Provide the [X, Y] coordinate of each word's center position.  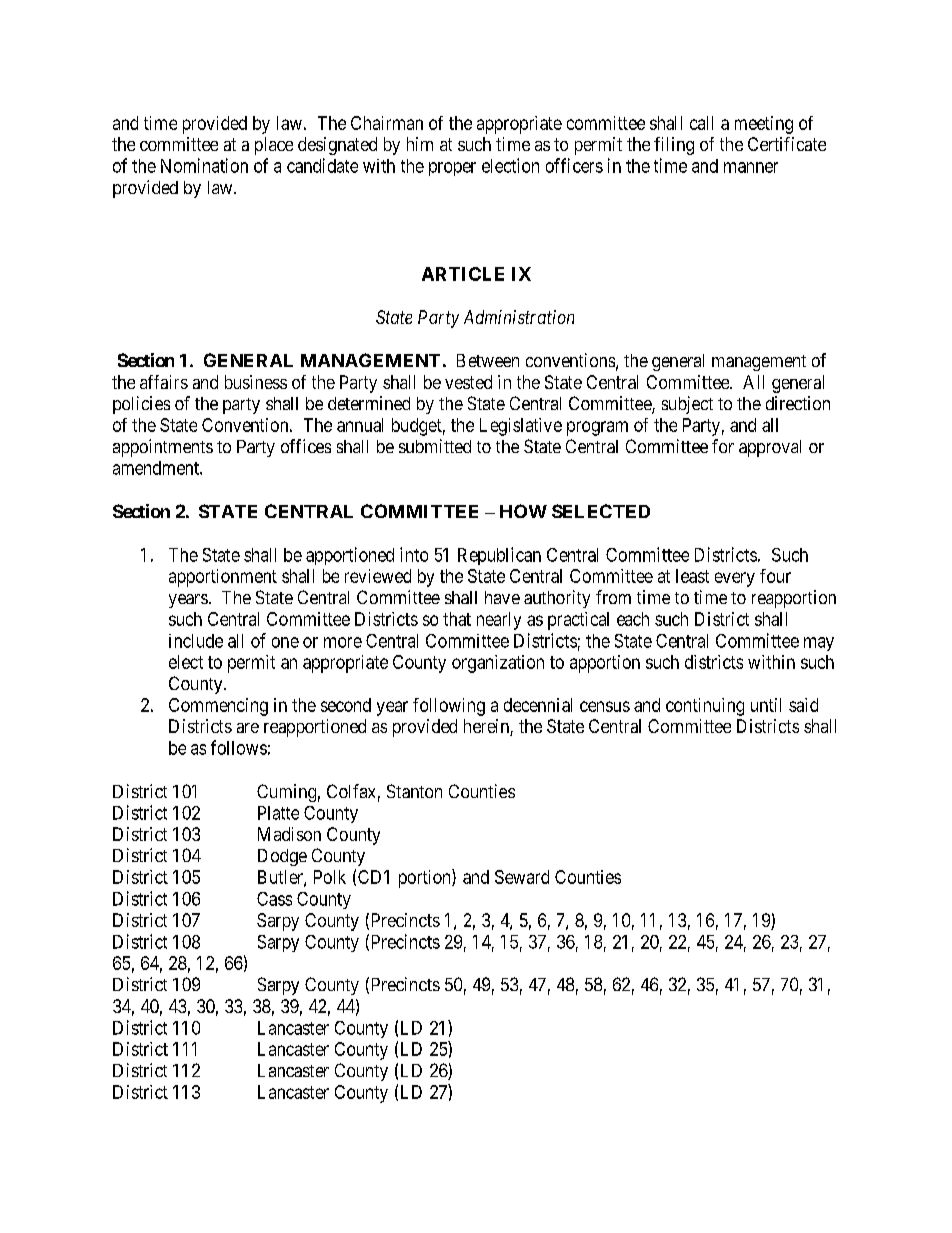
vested [468, 382]
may [819, 644]
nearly [499, 621]
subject [687, 405]
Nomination [204, 165]
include [196, 641]
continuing [705, 707]
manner [751, 167]
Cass [274, 899]
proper [452, 169]
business [256, 382]
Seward [522, 877]
